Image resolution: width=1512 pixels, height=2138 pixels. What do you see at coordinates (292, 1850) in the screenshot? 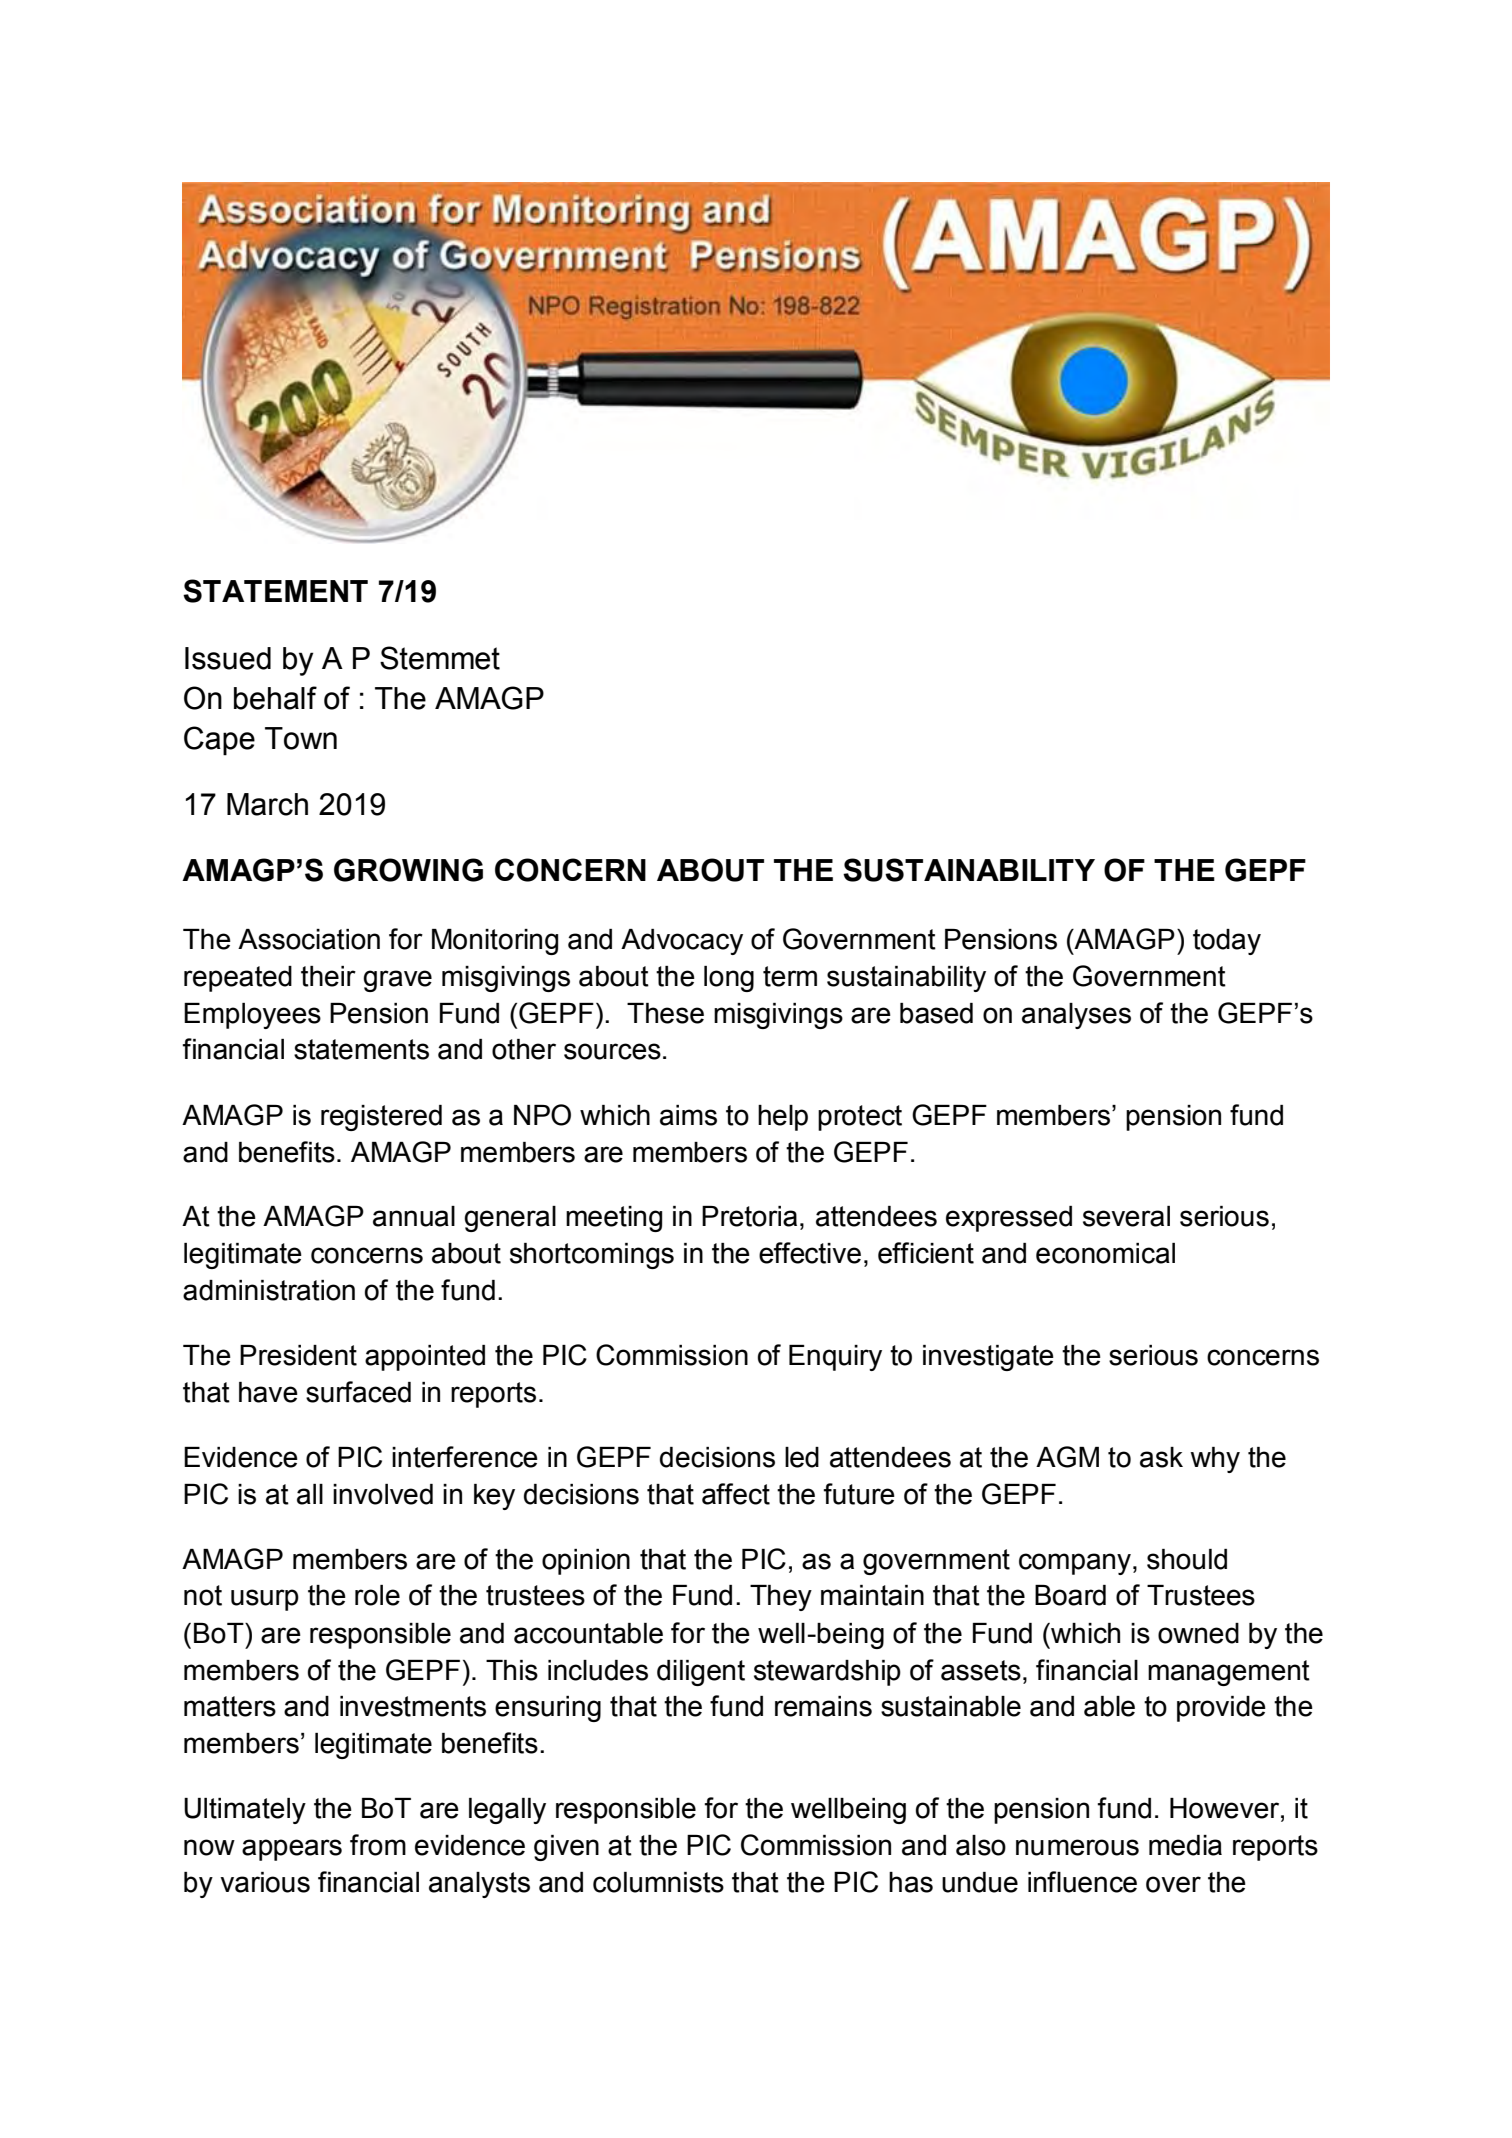
I see `appears` at bounding box center [292, 1850].
